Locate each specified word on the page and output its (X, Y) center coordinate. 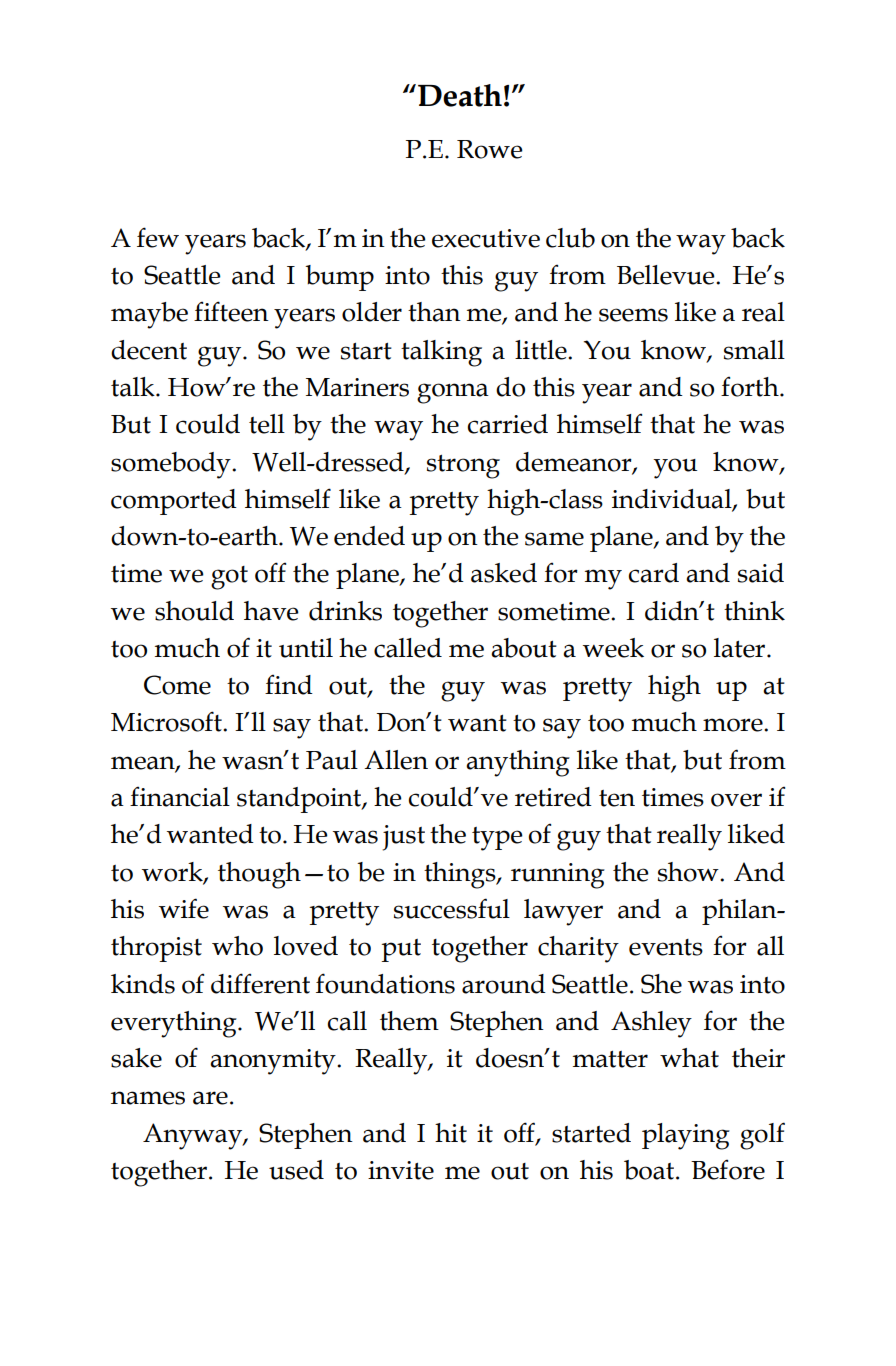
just (403, 838)
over (736, 800)
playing (686, 1136)
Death (460, 95)
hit (451, 1133)
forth (751, 387)
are (210, 1098)
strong (463, 467)
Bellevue (667, 275)
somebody (172, 465)
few (158, 237)
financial (180, 797)
